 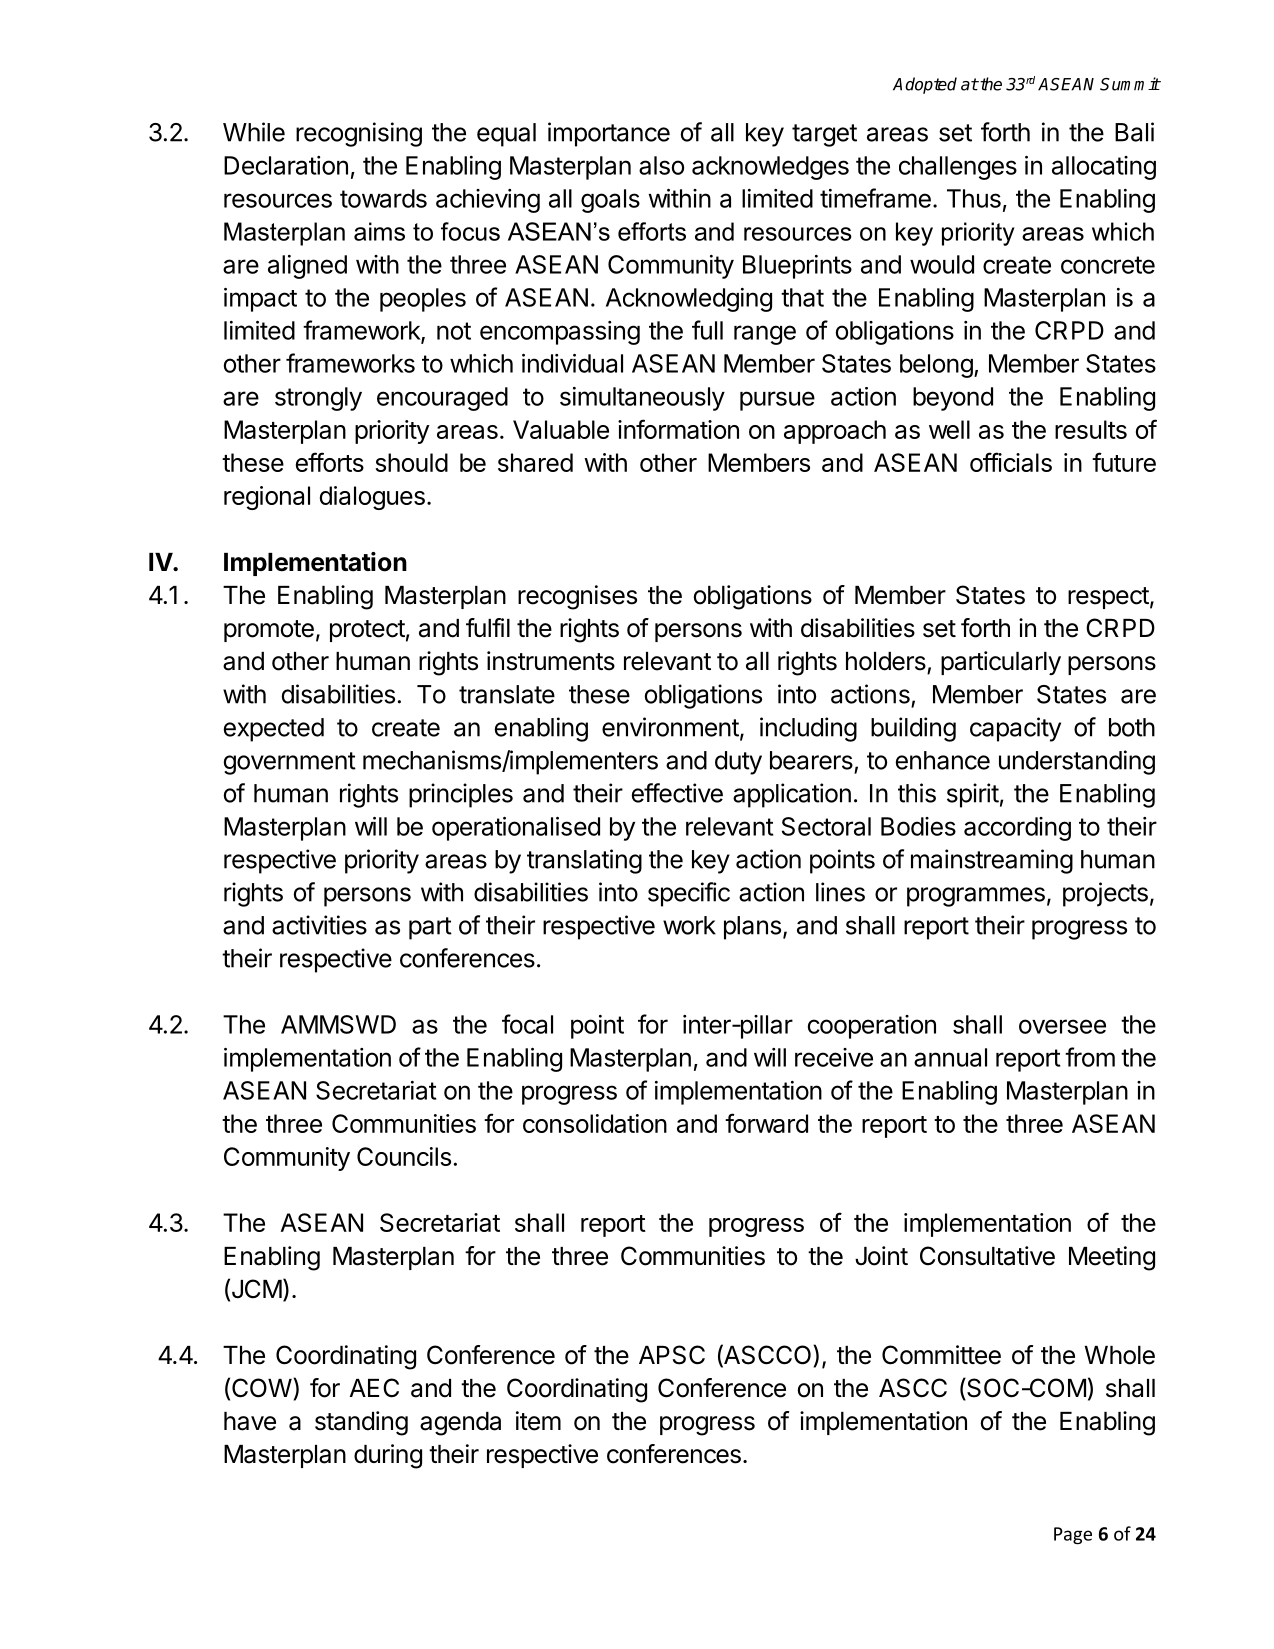 What do you see at coordinates (958, 168) in the image?
I see `challenges` at bounding box center [958, 168].
